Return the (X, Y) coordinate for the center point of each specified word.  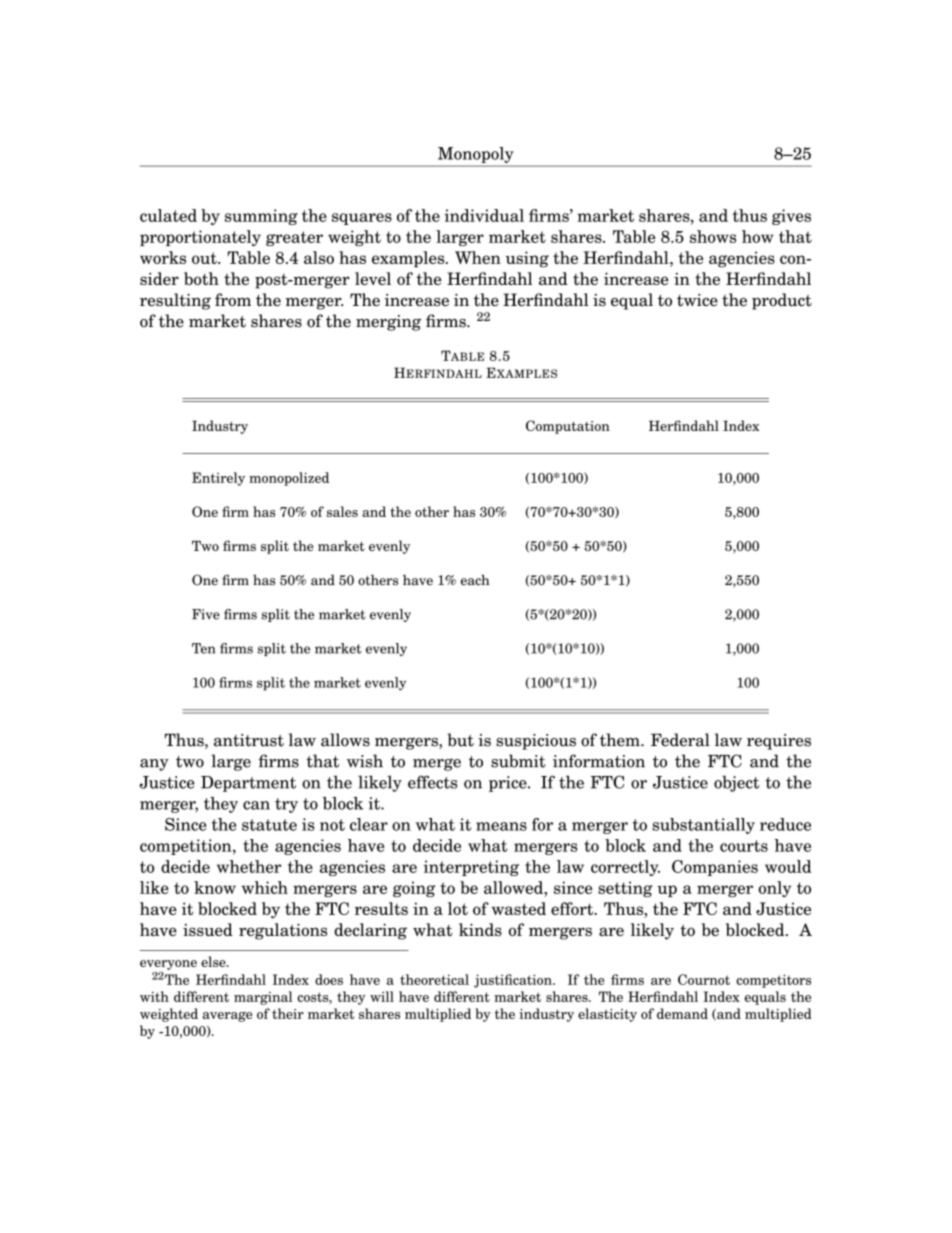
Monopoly (475, 155)
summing (261, 217)
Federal (680, 740)
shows (713, 236)
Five (206, 614)
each (475, 580)
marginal (263, 998)
